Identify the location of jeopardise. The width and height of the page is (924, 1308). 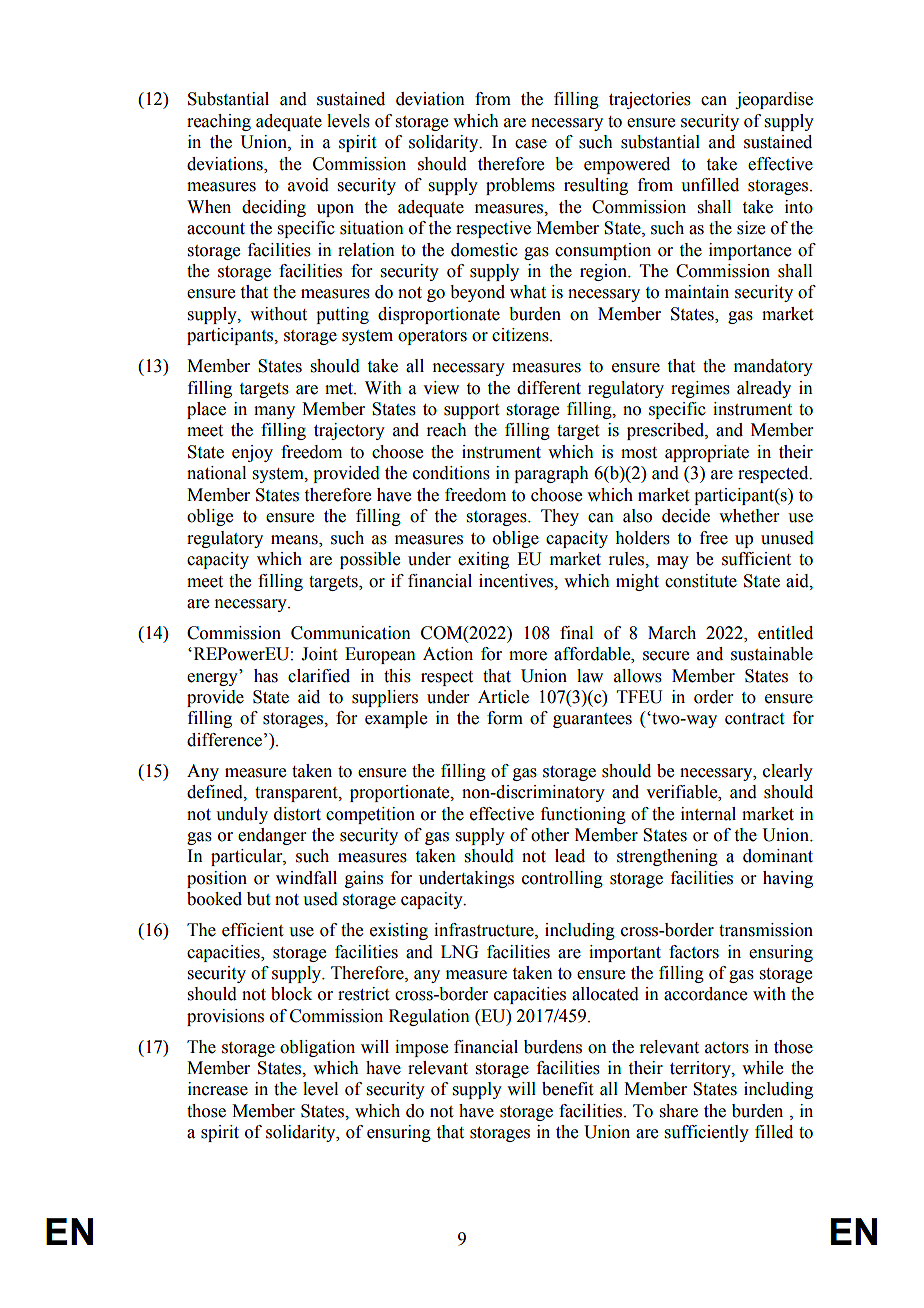
(774, 100).
